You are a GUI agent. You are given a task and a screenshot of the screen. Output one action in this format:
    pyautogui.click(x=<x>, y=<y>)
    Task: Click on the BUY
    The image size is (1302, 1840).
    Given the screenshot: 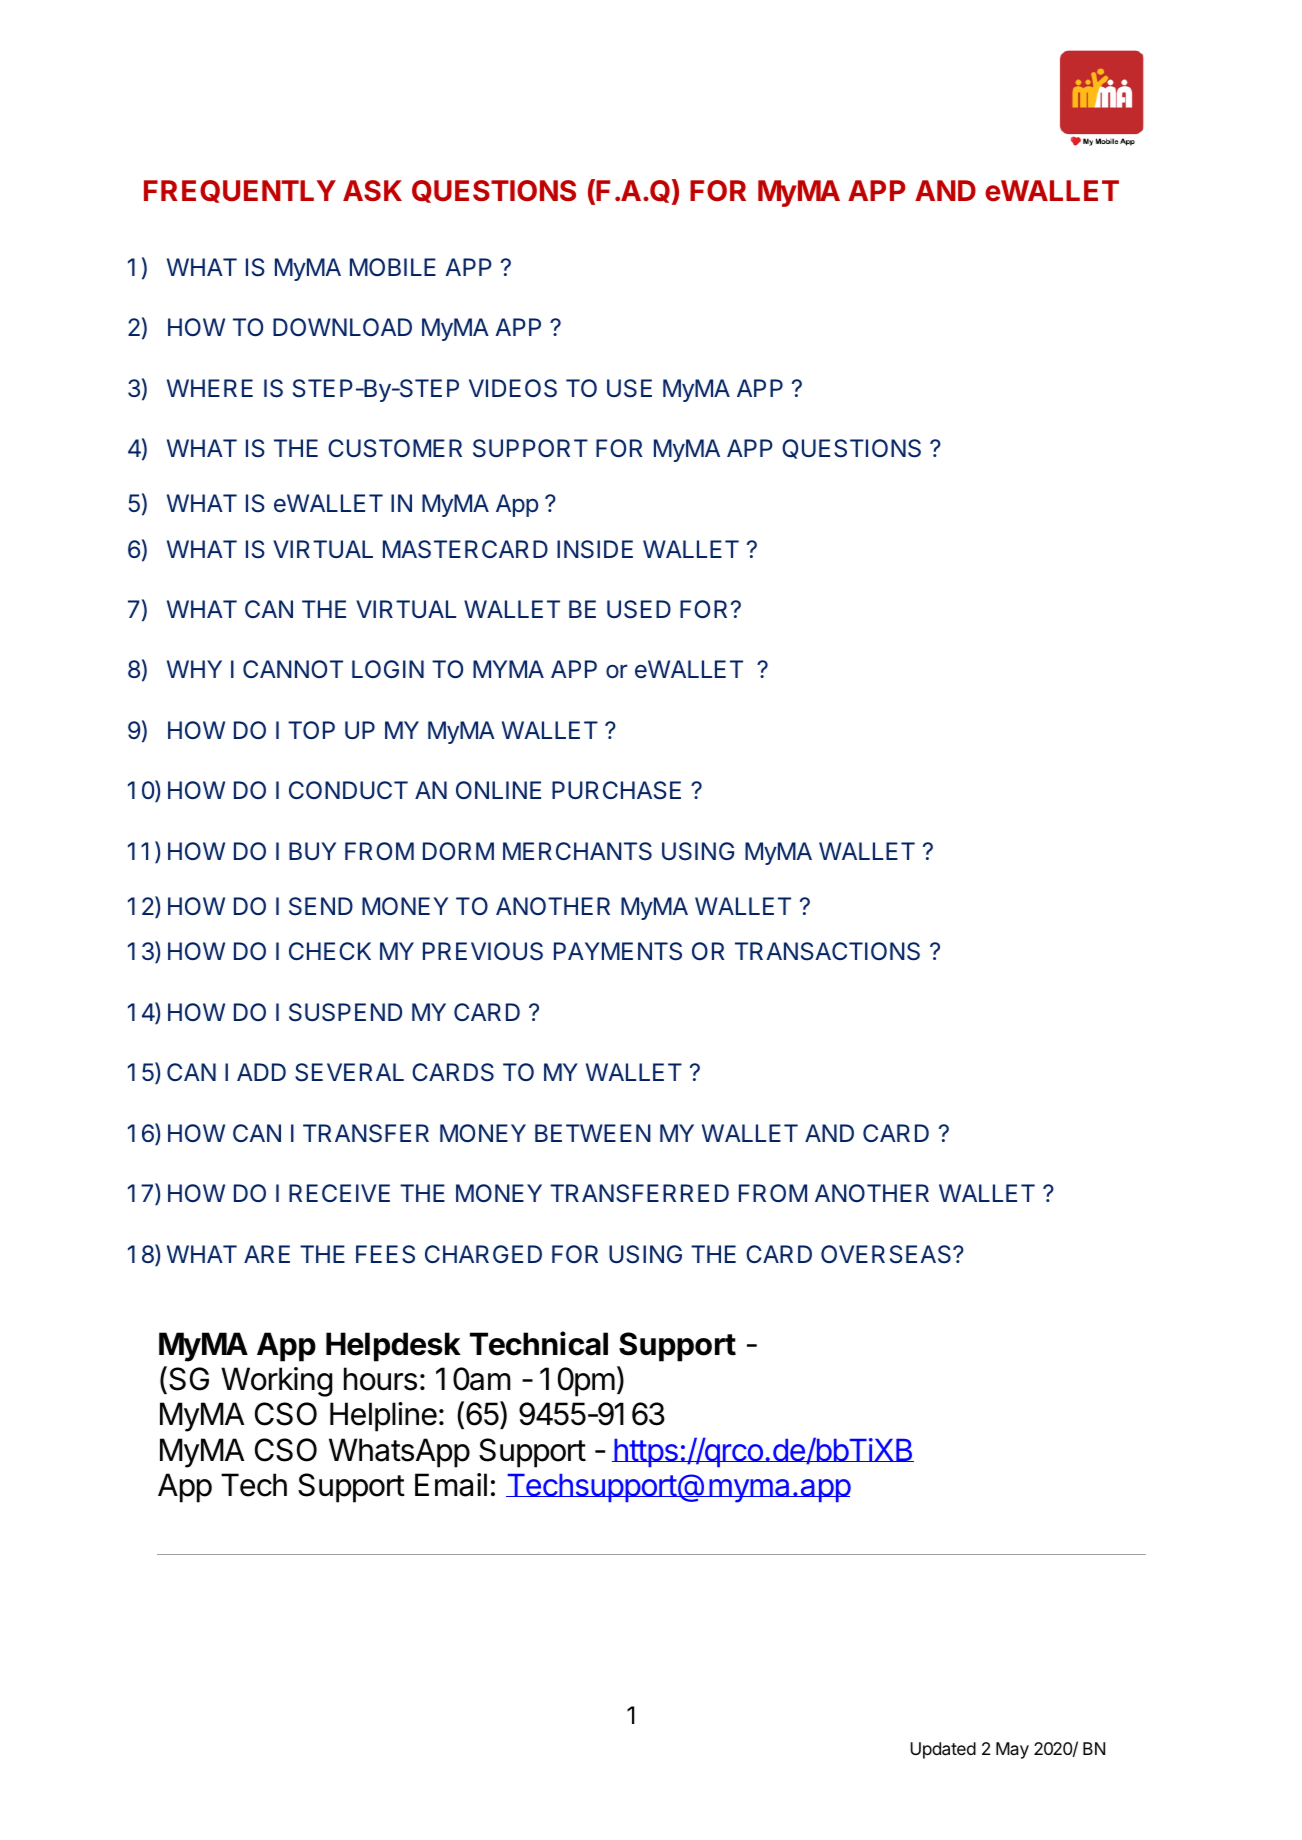 What is the action you would take?
    pyautogui.click(x=312, y=851)
